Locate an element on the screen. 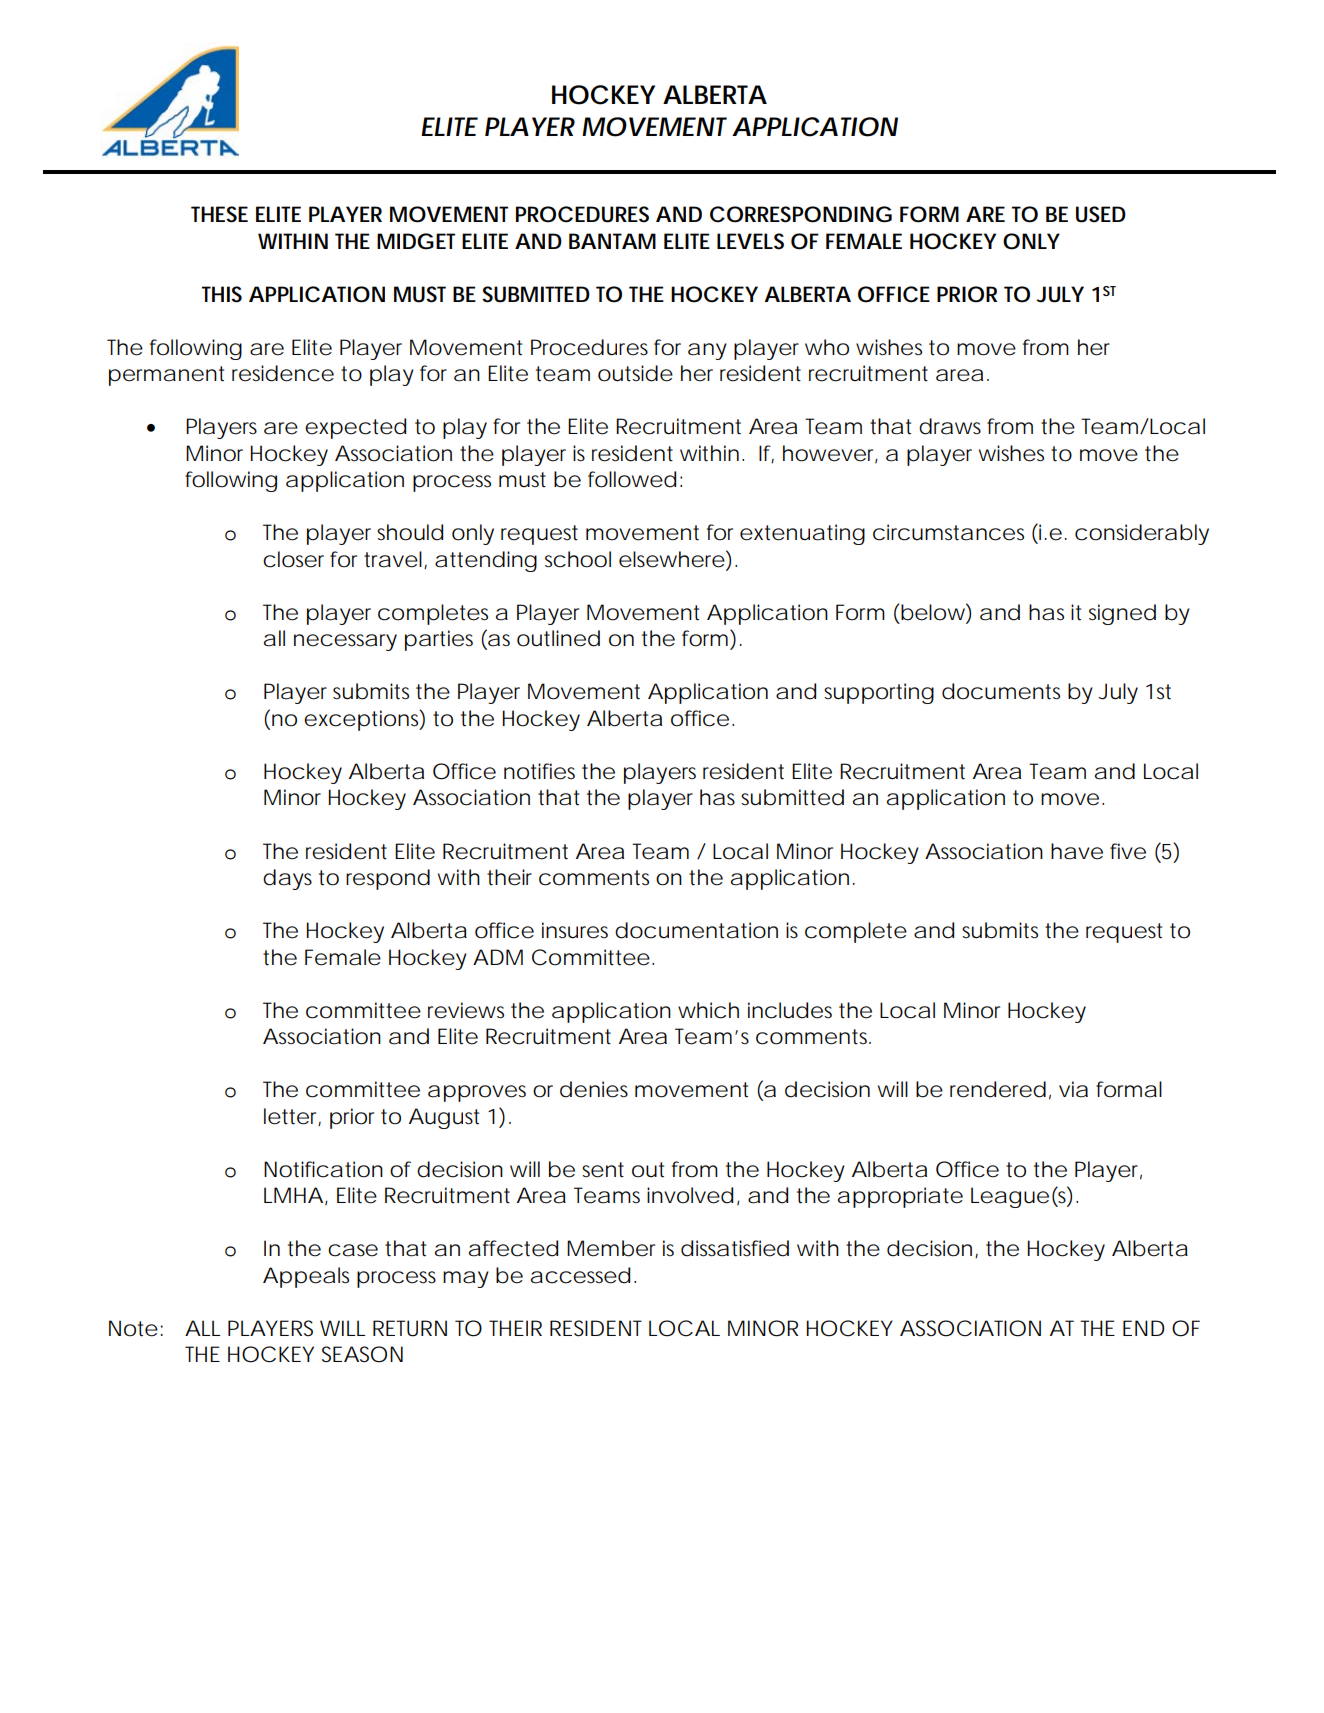  THESE is located at coordinates (219, 214).
